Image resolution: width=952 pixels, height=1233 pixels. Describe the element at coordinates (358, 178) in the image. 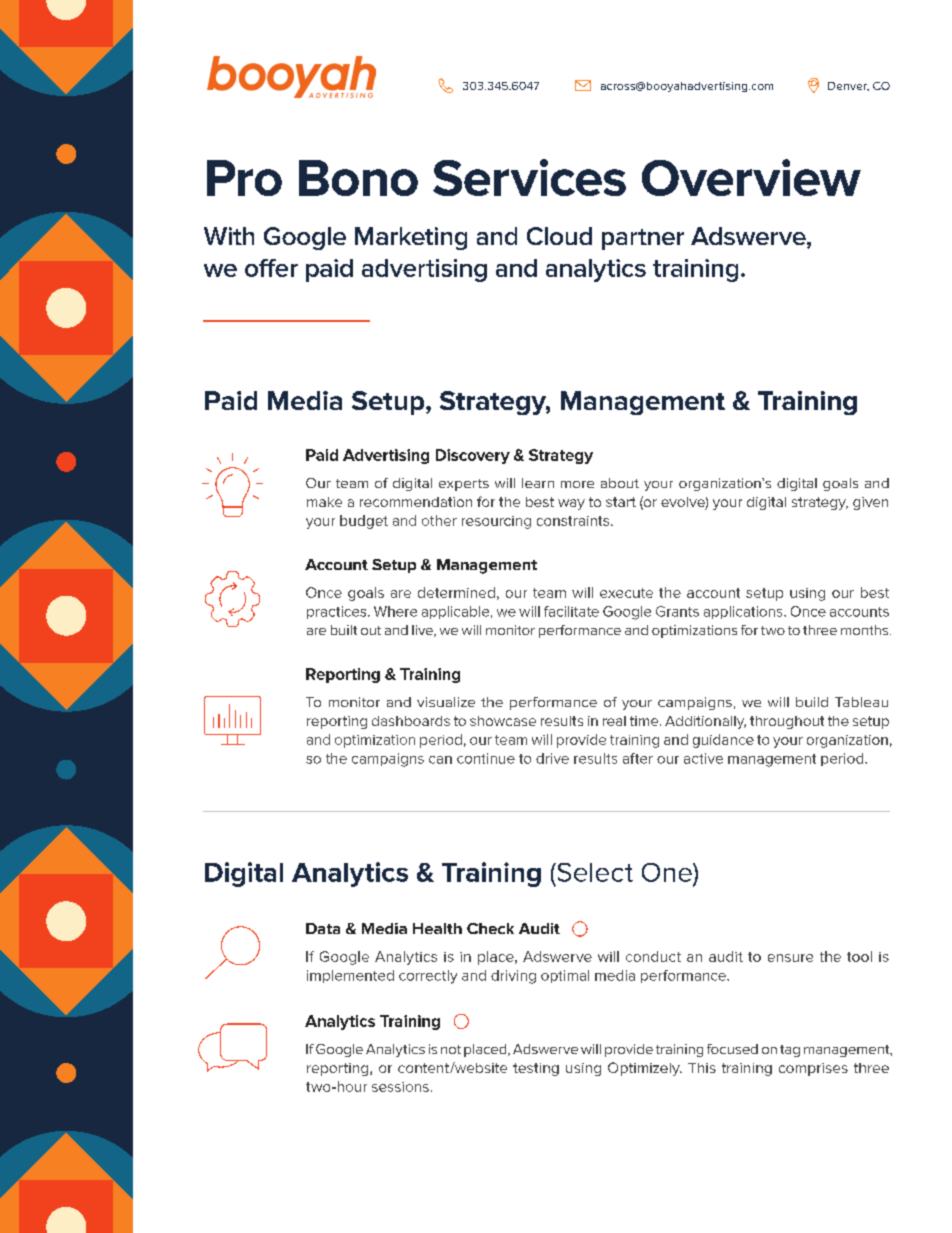

I see `Bono` at that location.
